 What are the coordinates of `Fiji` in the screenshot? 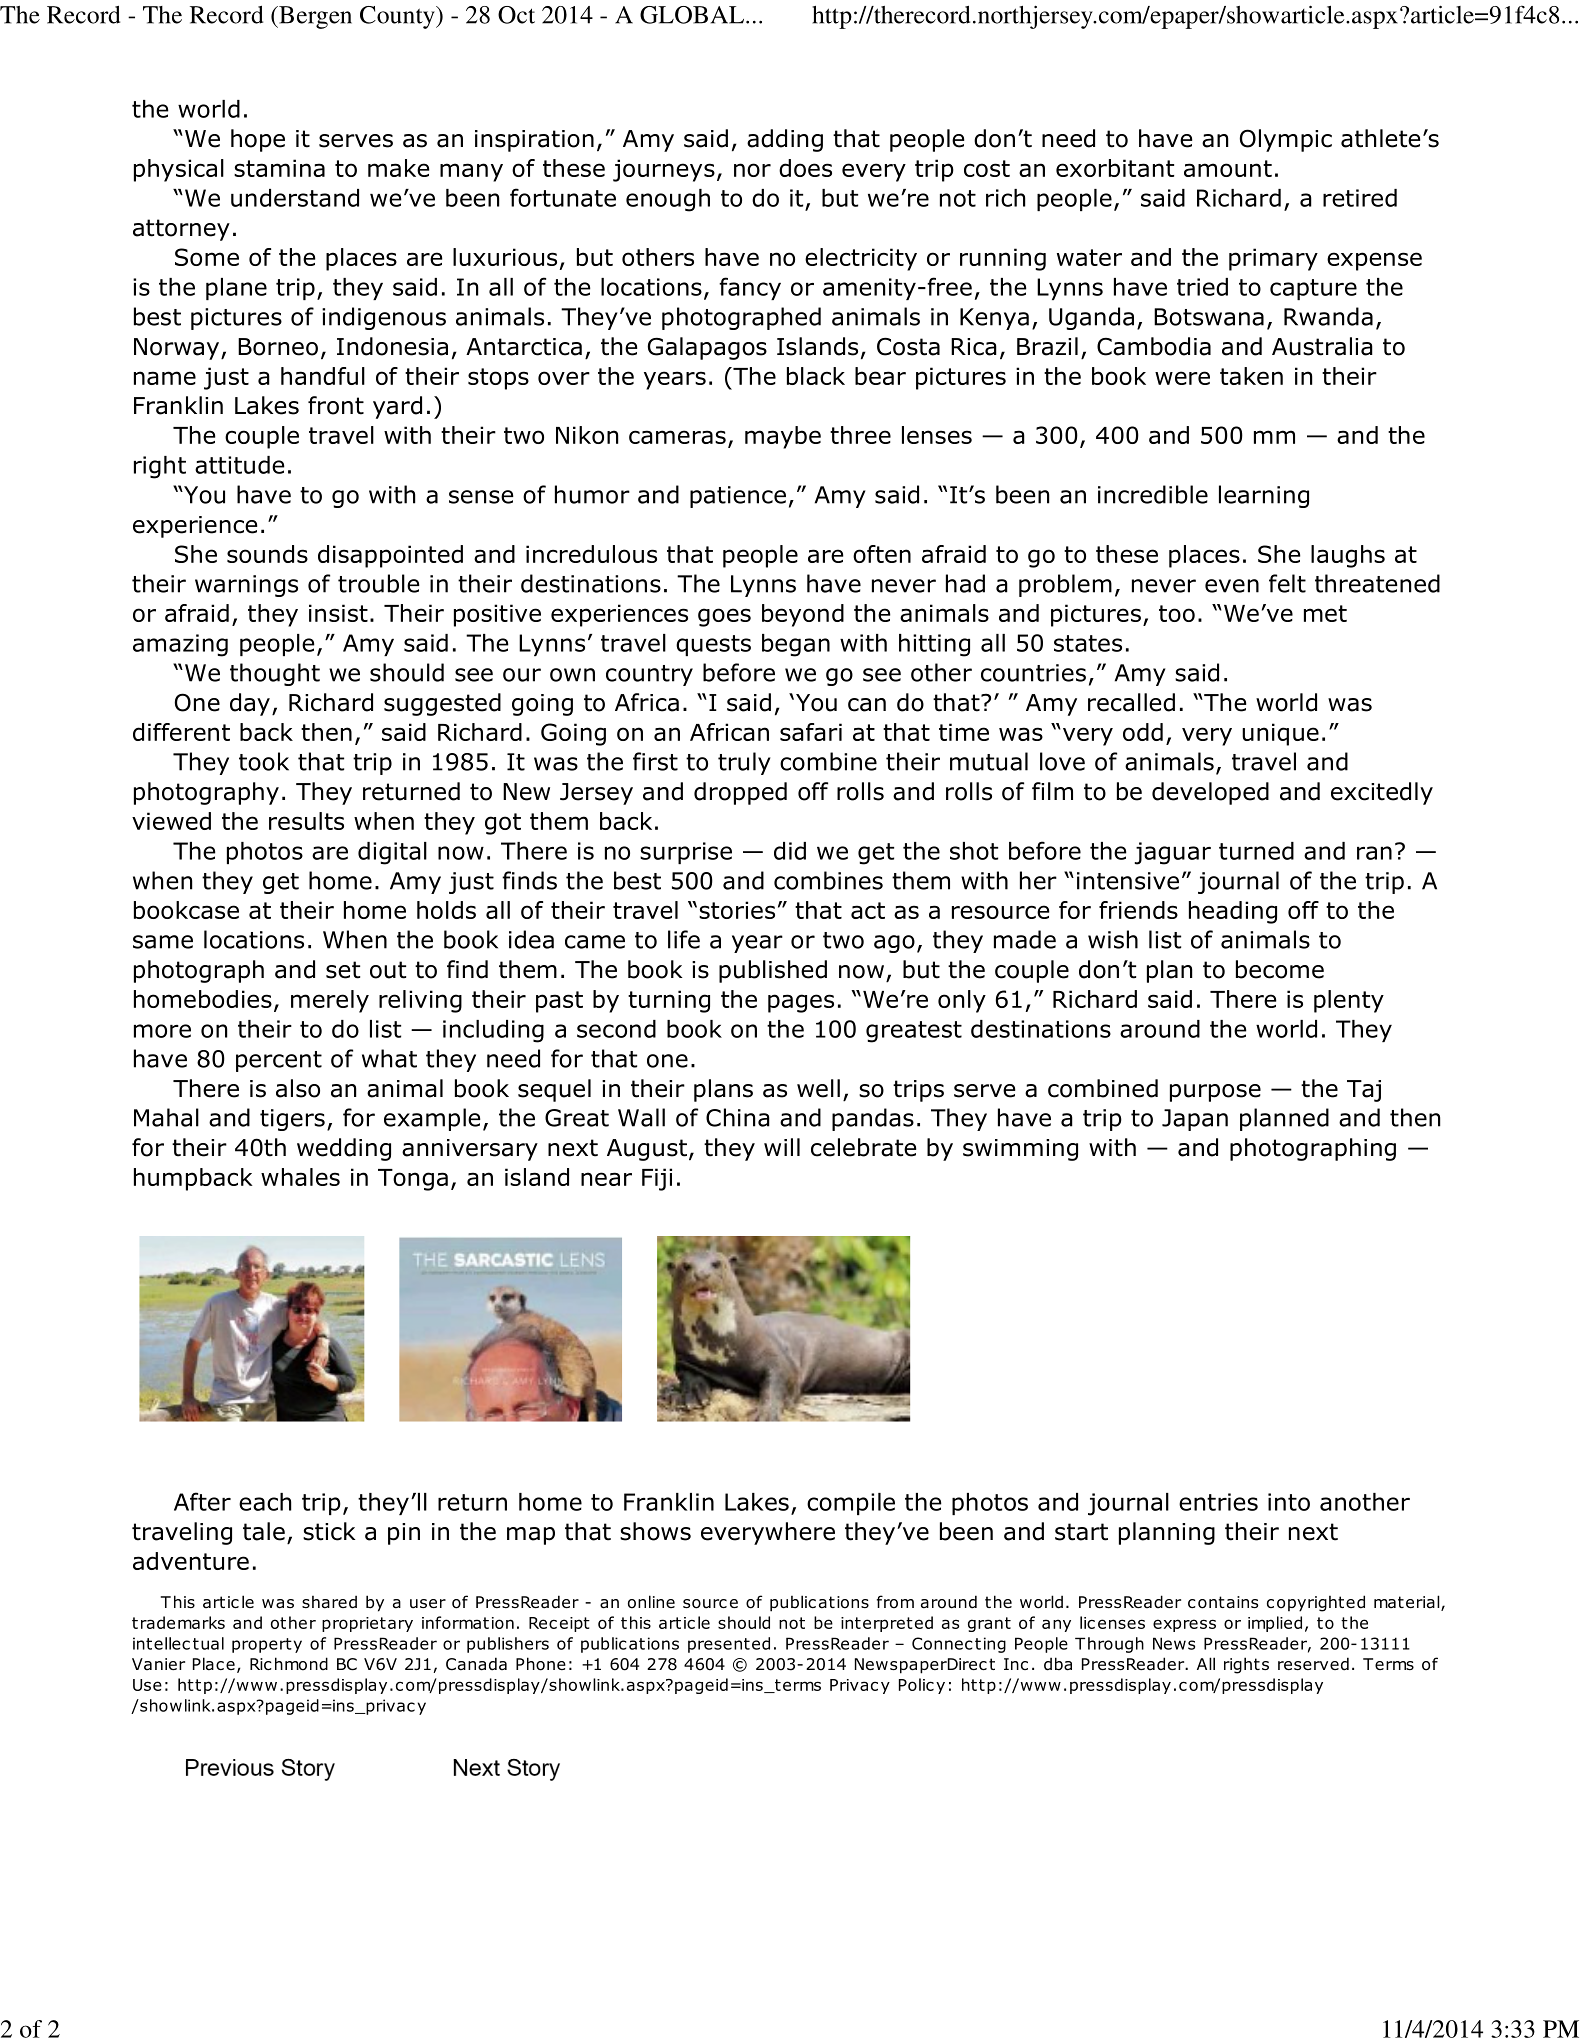 It's located at (657, 1179).
